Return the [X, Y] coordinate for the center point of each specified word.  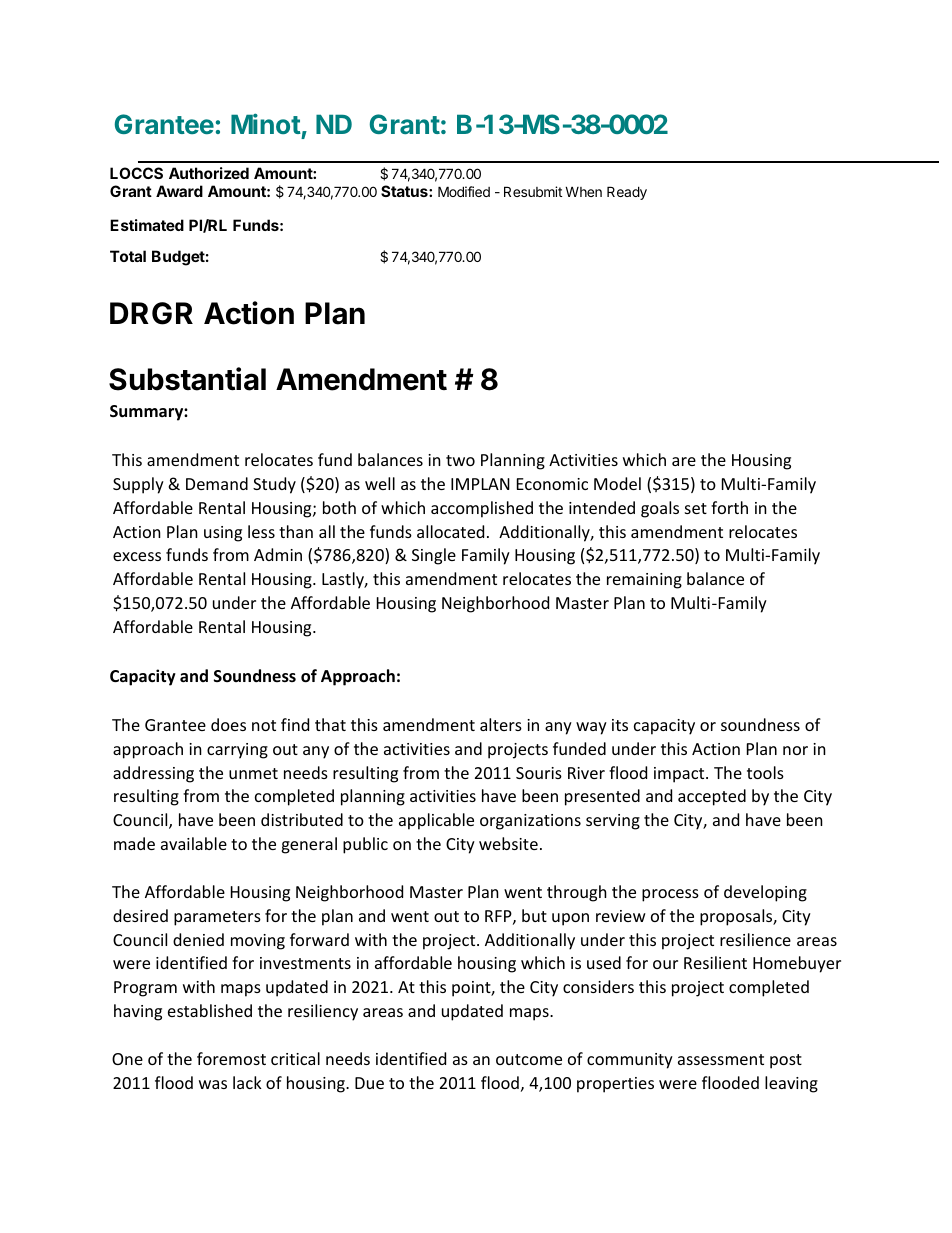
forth [729, 507]
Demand [217, 483]
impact [680, 775]
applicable [436, 821]
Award [179, 191]
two [460, 460]
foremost [231, 1058]
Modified [464, 191]
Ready [627, 193]
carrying [237, 751]
